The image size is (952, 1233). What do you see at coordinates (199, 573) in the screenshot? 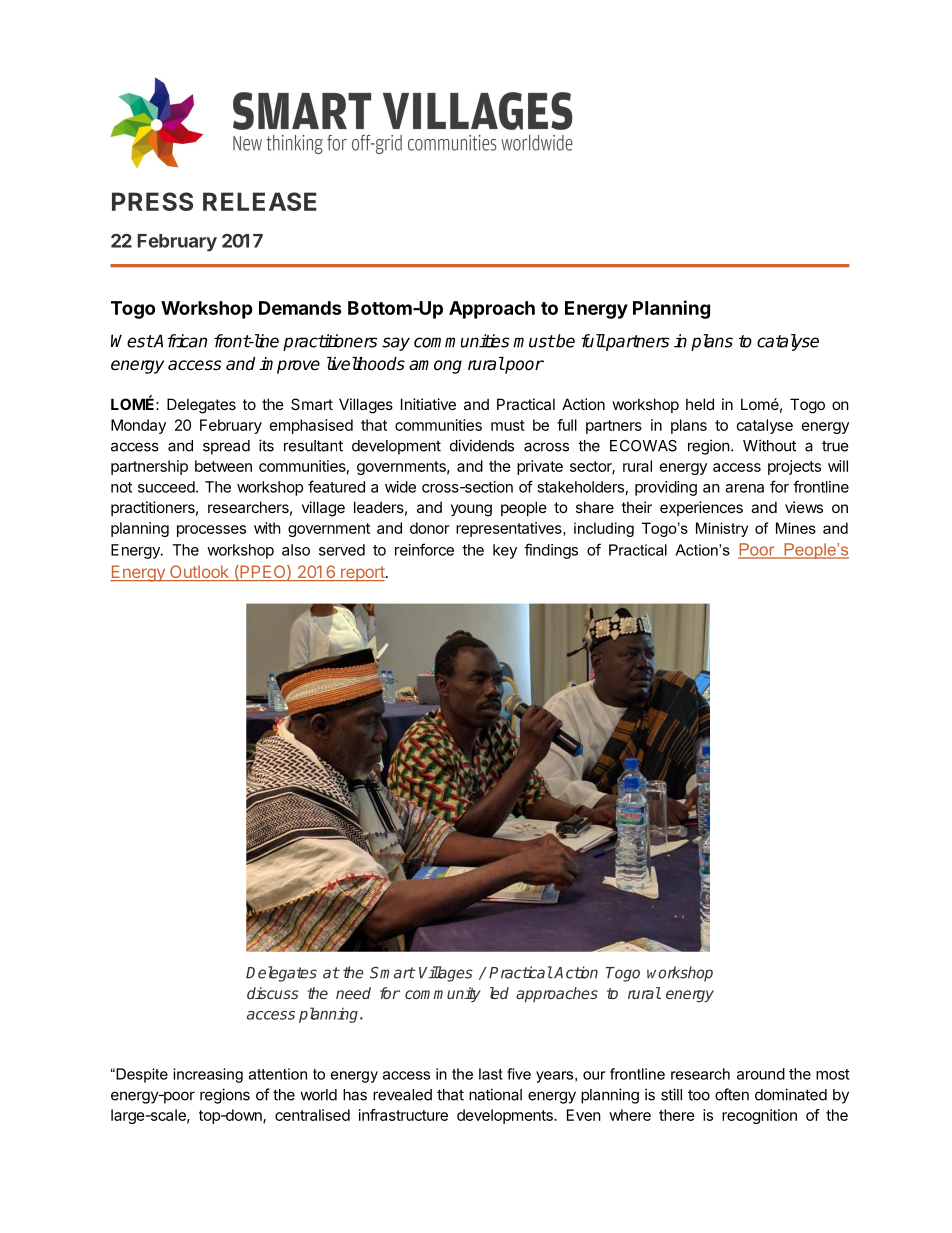
I see `Outlook` at bounding box center [199, 573].
